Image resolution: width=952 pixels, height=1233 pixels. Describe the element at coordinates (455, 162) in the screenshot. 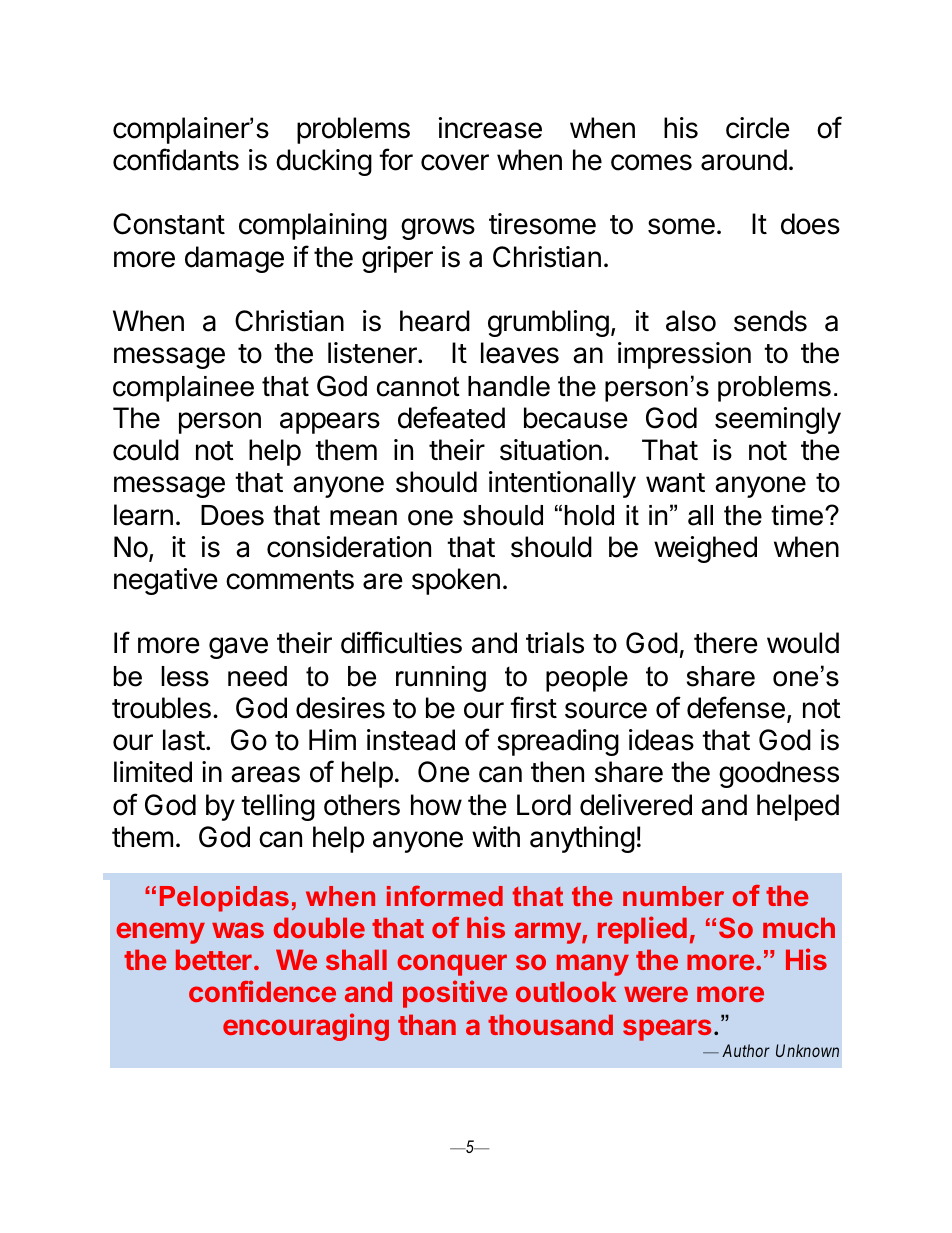

I see `cover` at that location.
